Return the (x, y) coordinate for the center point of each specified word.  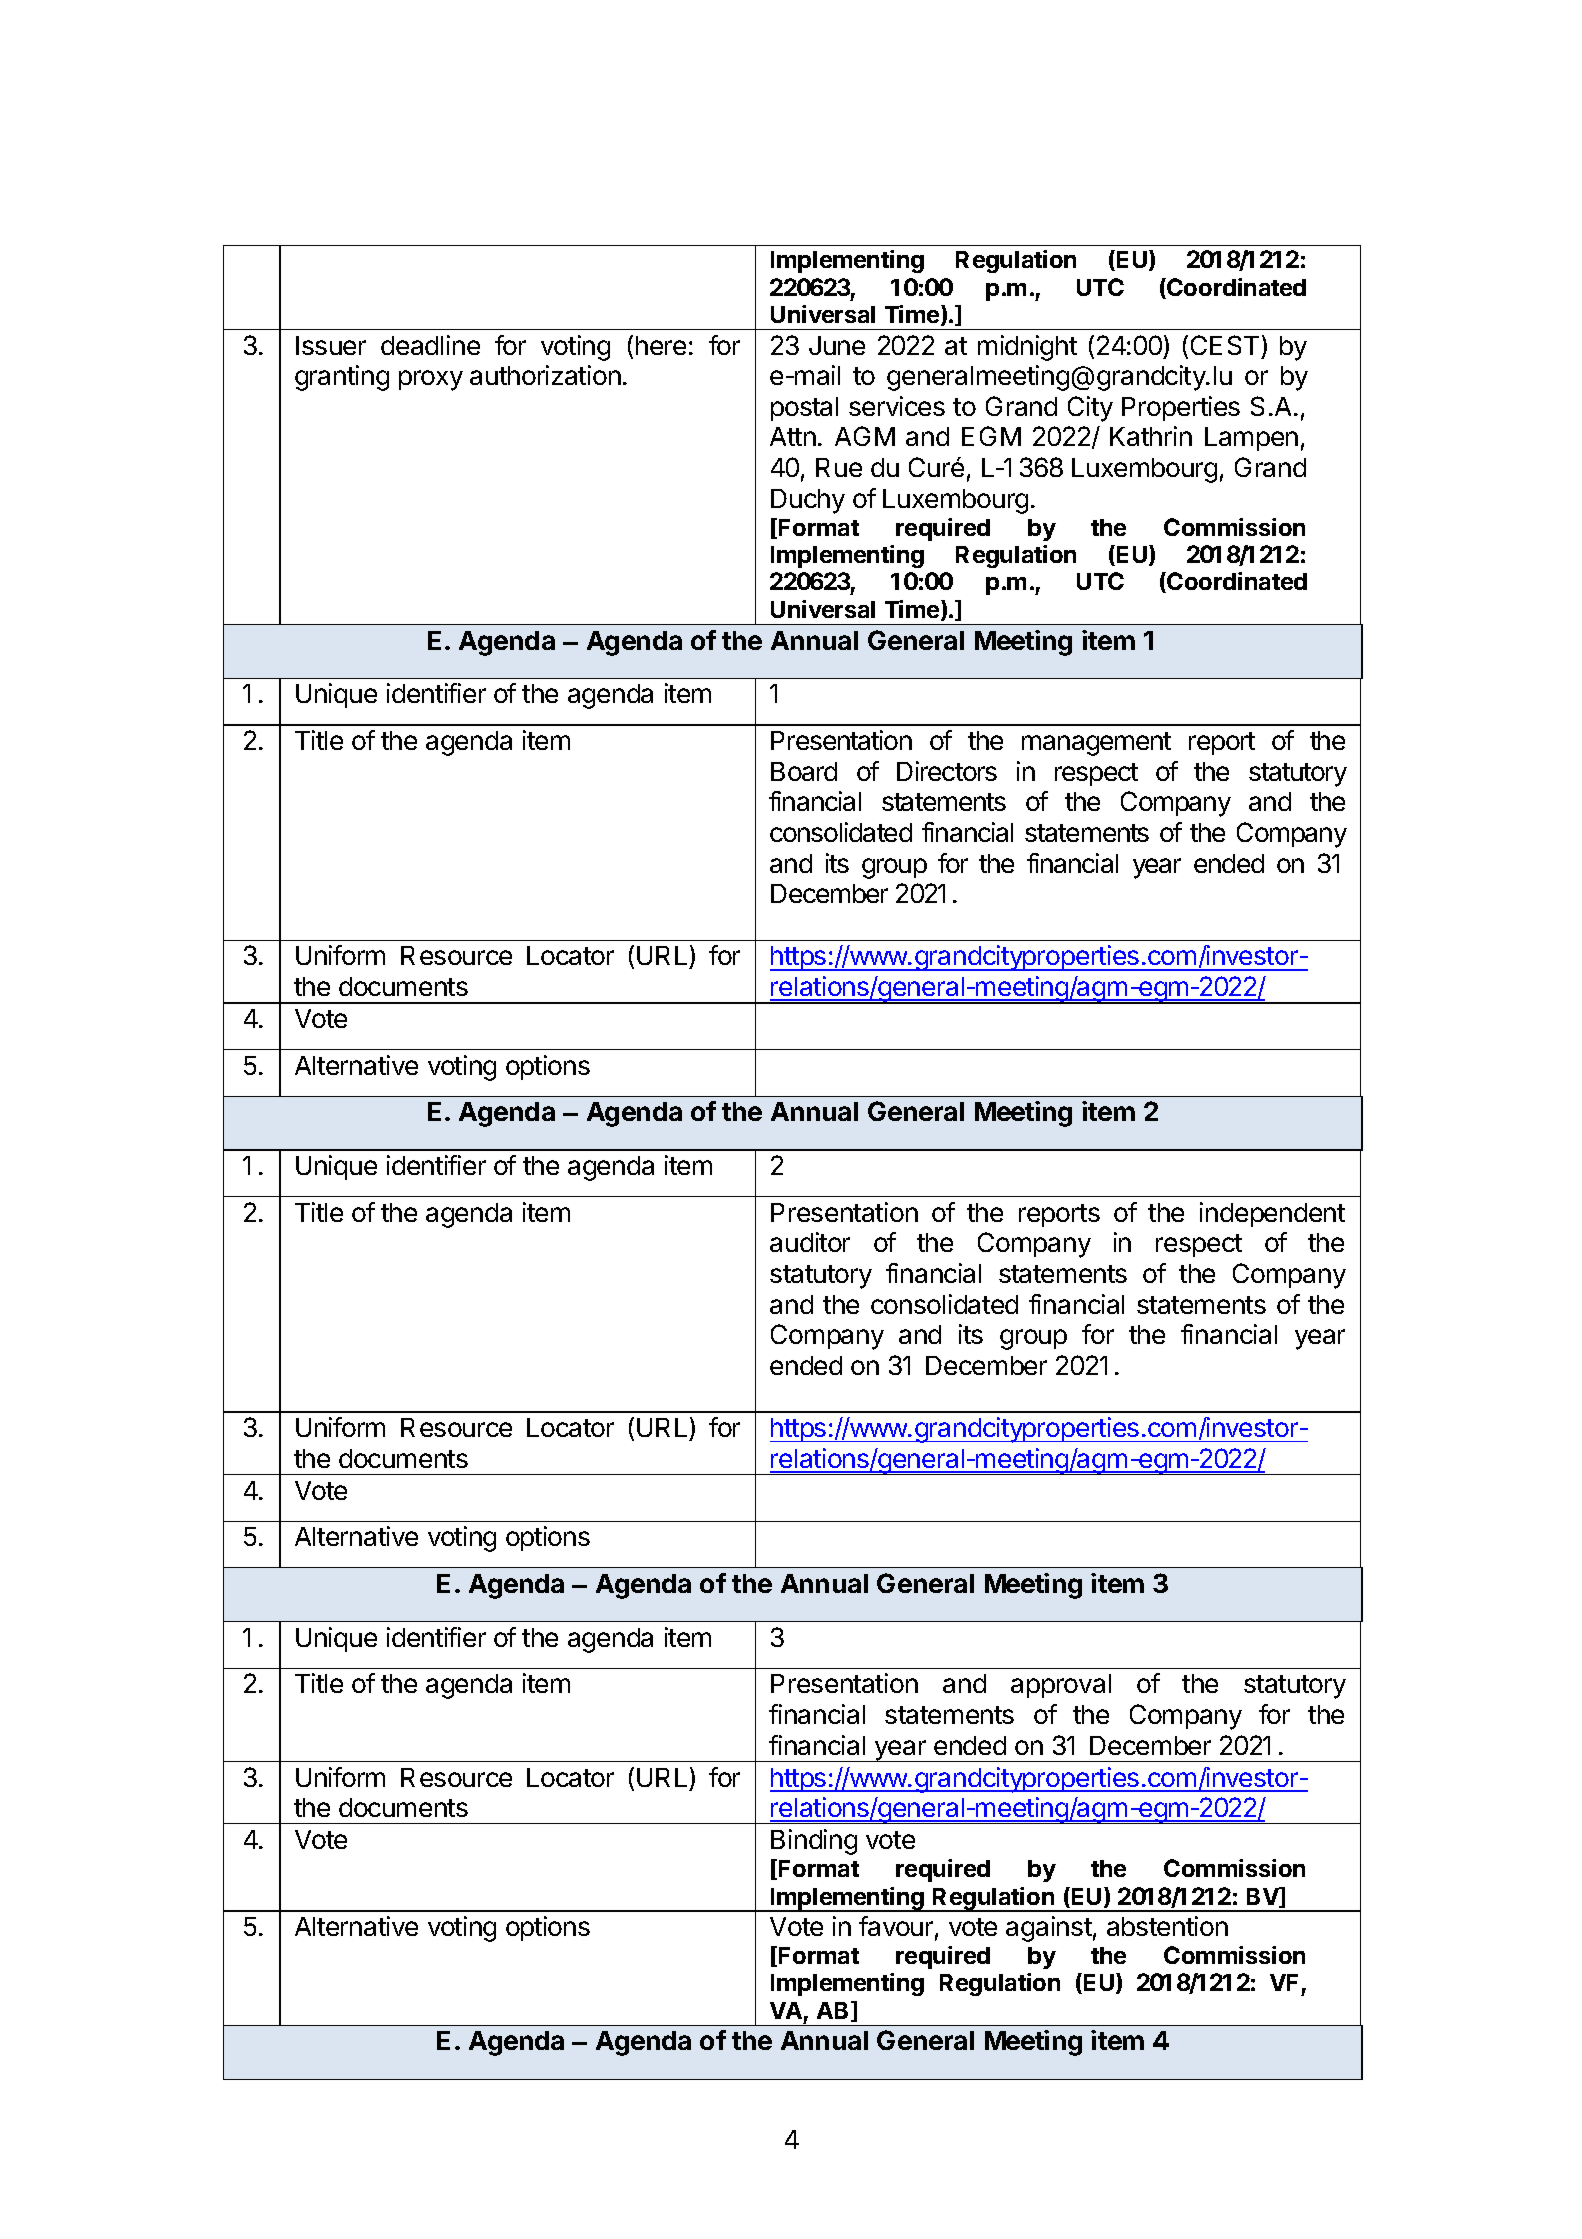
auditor (810, 1242)
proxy (431, 380)
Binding (814, 1842)
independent (1272, 1214)
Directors (947, 771)
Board (804, 771)
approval (1061, 1686)
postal (804, 409)
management (1096, 744)
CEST (1225, 345)
